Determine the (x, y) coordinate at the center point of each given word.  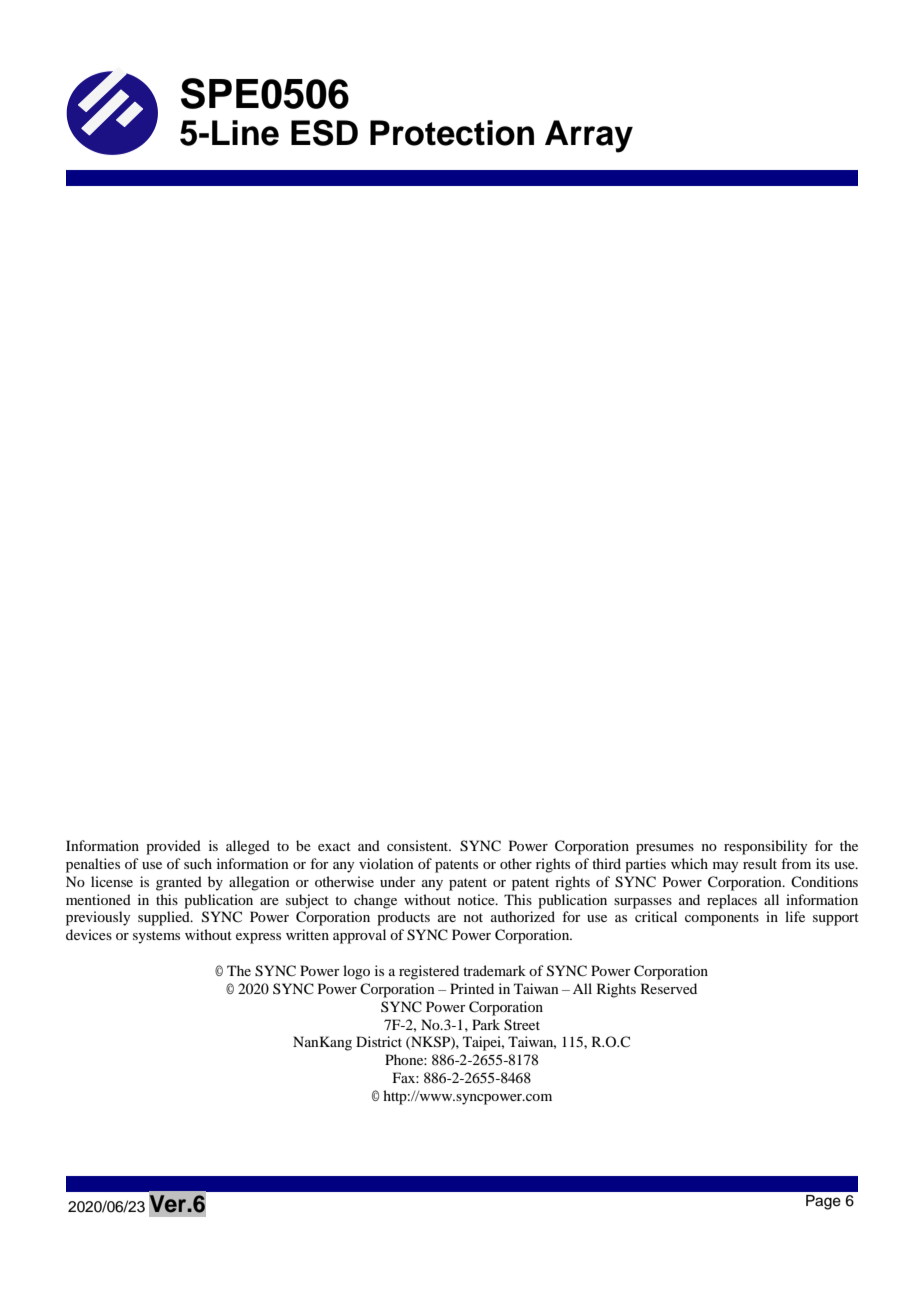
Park (486, 1024)
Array (589, 136)
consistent (419, 845)
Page (823, 1202)
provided (173, 847)
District (379, 1041)
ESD (324, 133)
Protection (452, 133)
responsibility (765, 847)
